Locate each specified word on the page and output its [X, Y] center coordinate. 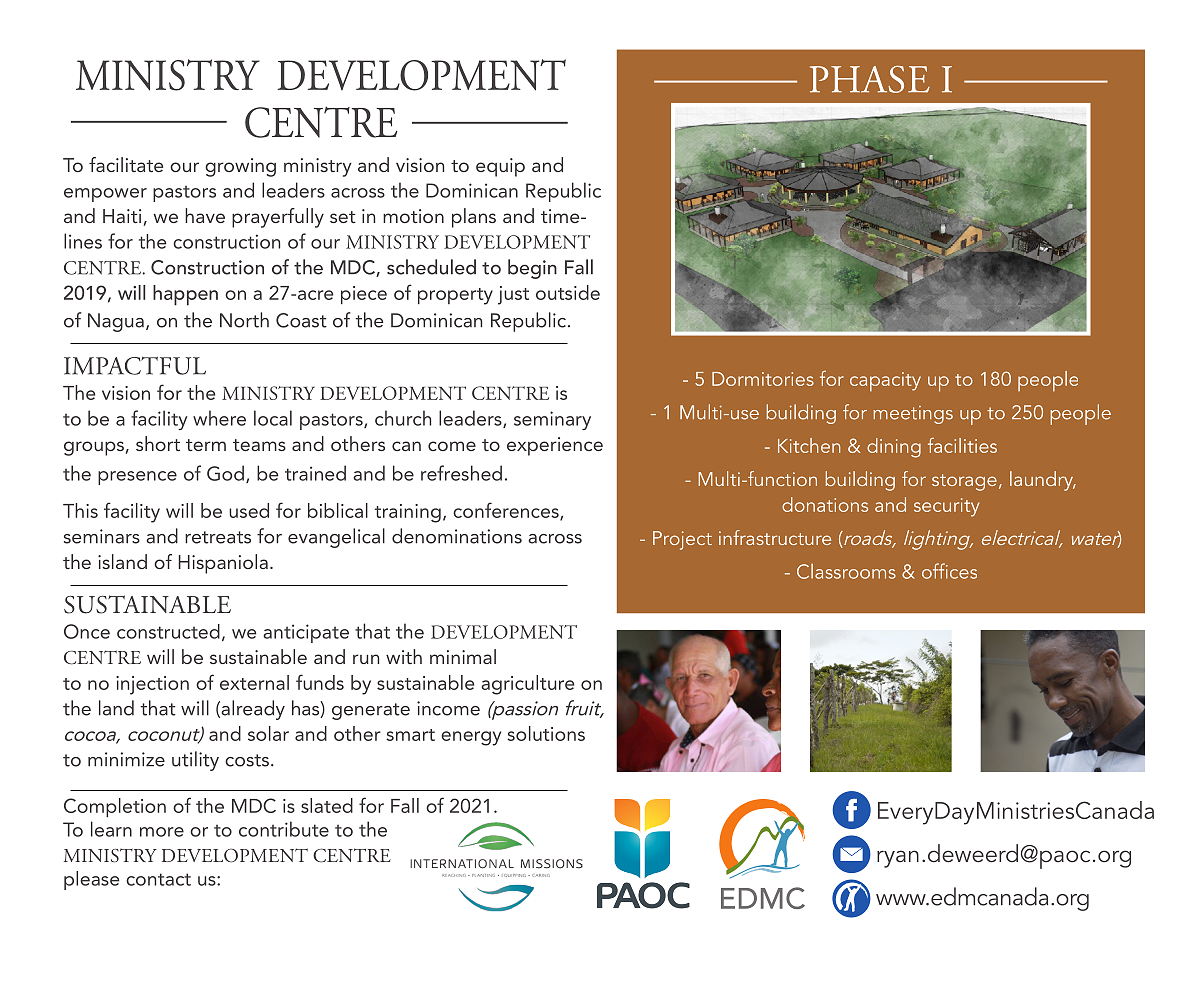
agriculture [527, 685]
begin [532, 269]
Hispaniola [223, 564]
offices [949, 571]
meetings [913, 415]
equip [500, 167]
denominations [457, 536]
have [205, 215]
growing [240, 167]
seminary [552, 420]
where [219, 418]
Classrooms [846, 571]
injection [152, 685]
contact [158, 879]
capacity [885, 382]
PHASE [870, 79]
